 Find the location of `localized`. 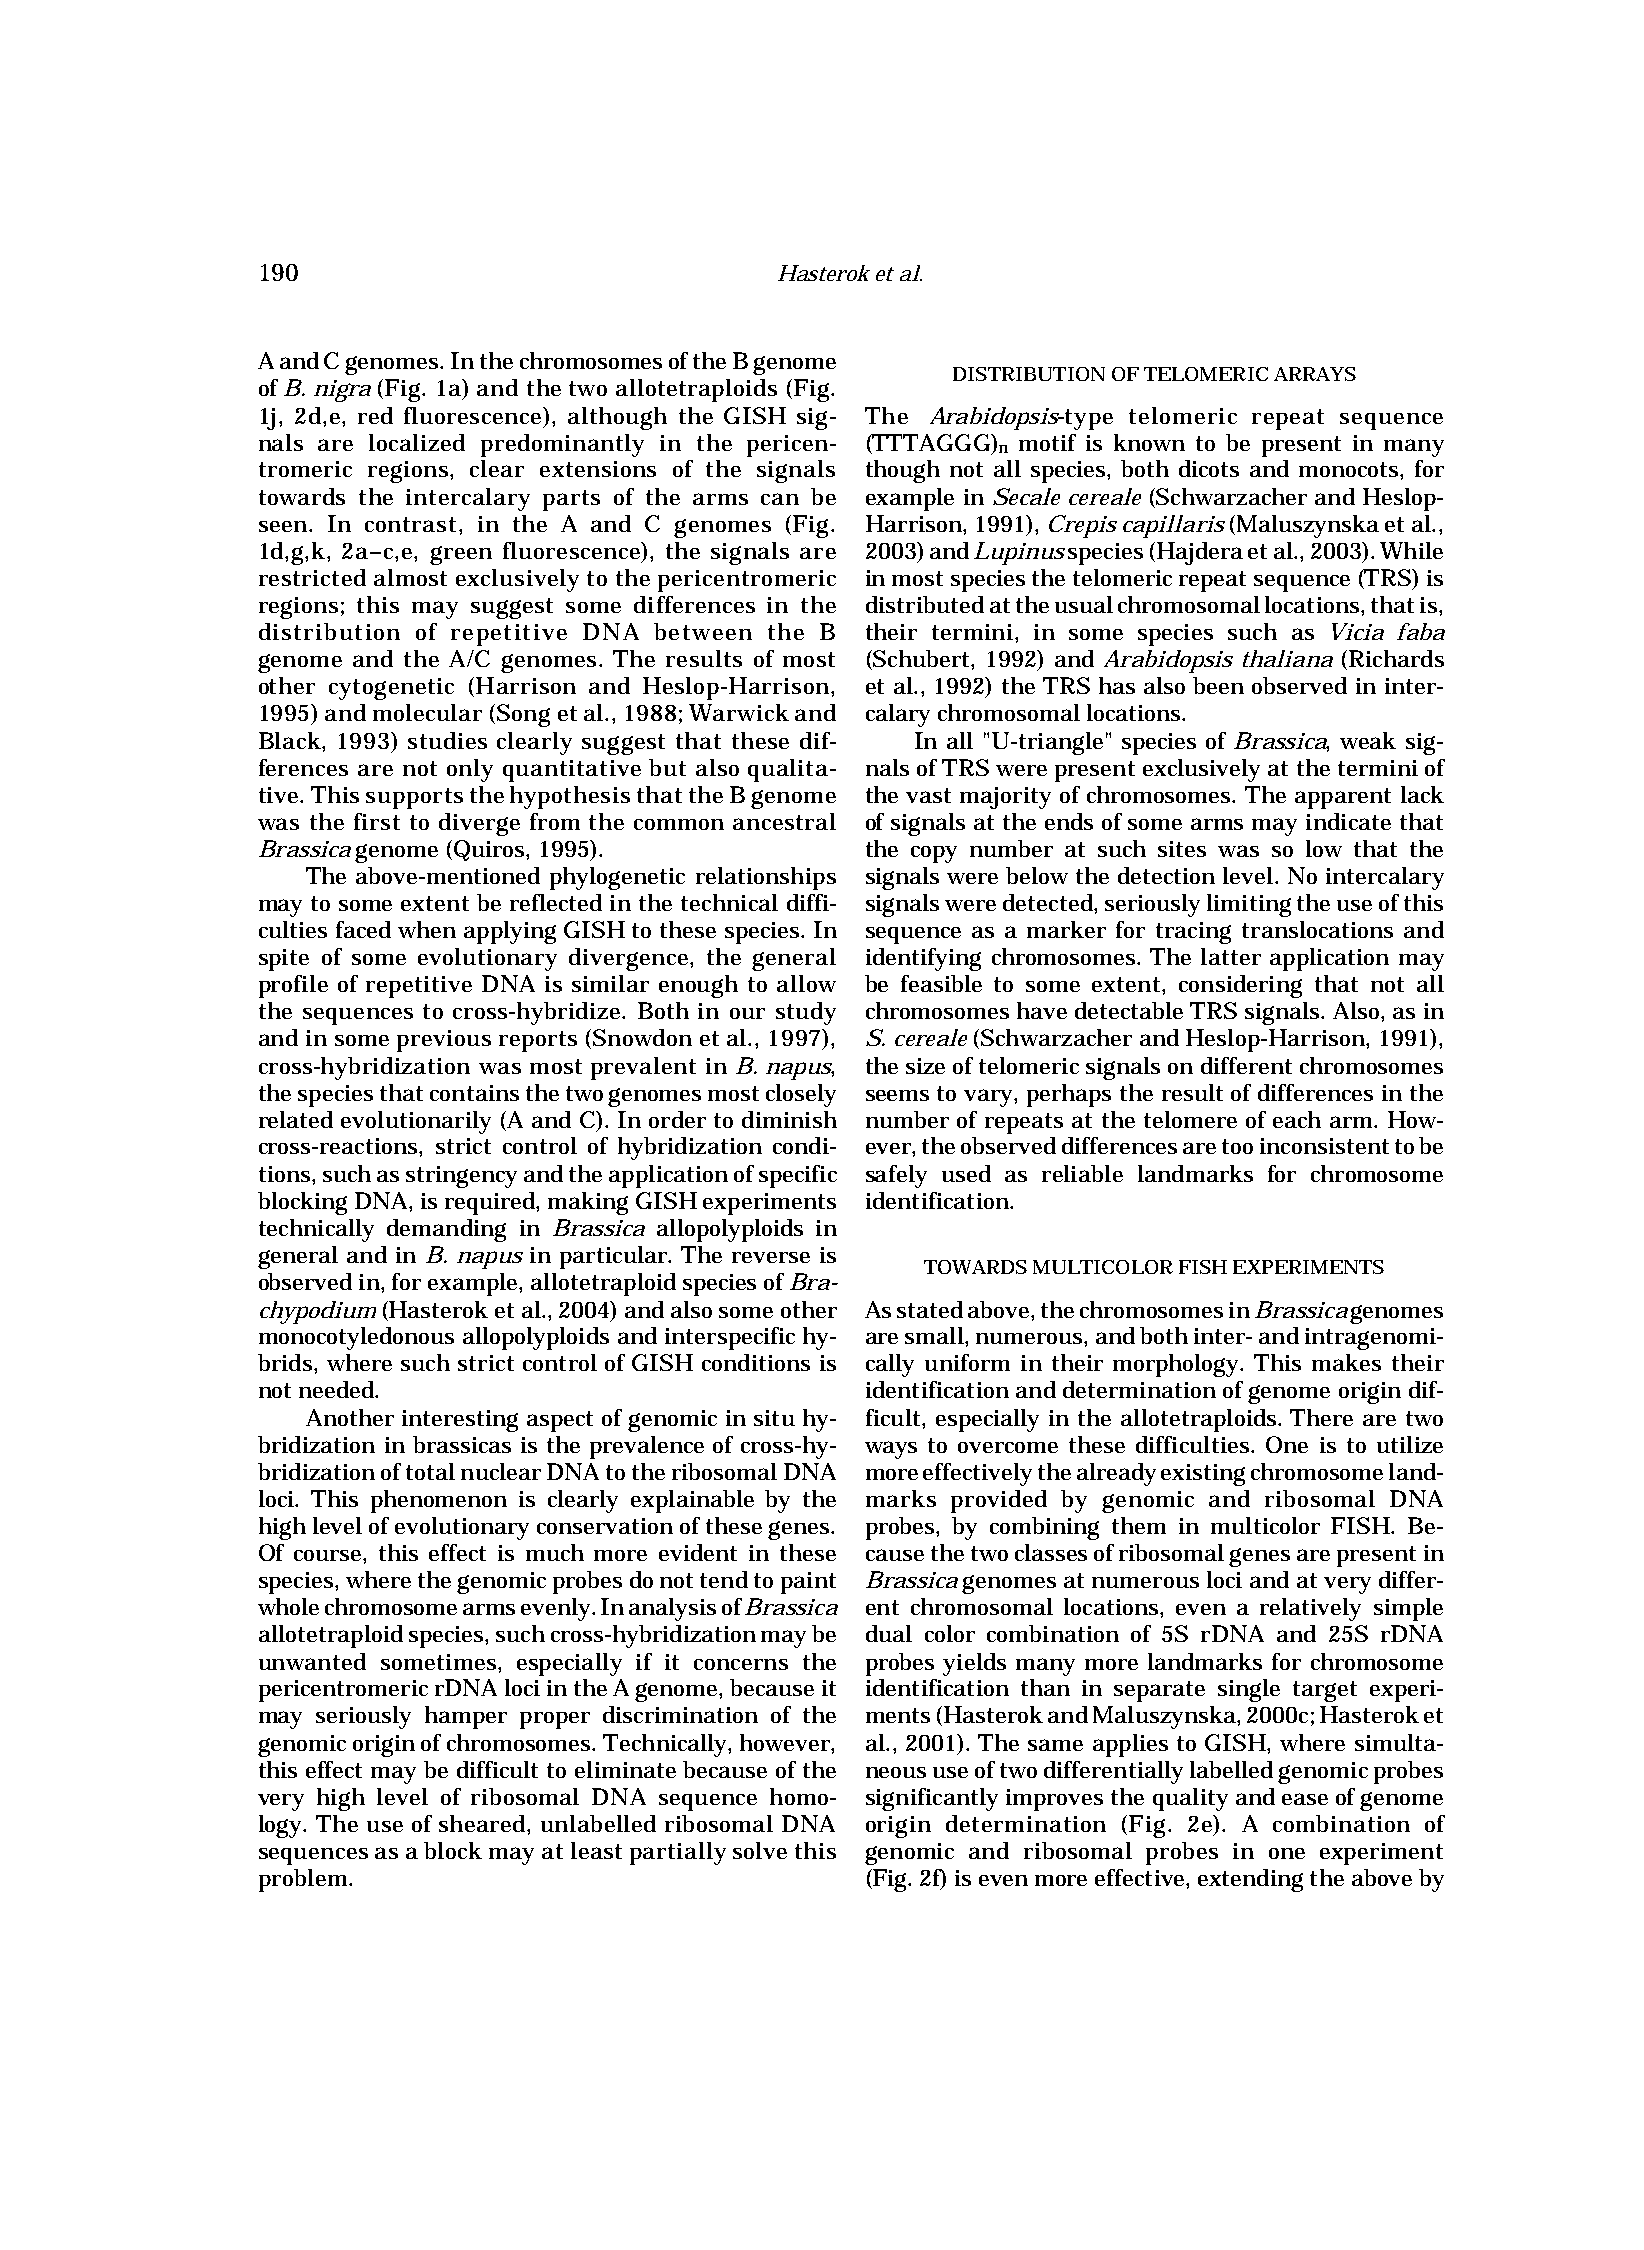

localized is located at coordinates (417, 442).
